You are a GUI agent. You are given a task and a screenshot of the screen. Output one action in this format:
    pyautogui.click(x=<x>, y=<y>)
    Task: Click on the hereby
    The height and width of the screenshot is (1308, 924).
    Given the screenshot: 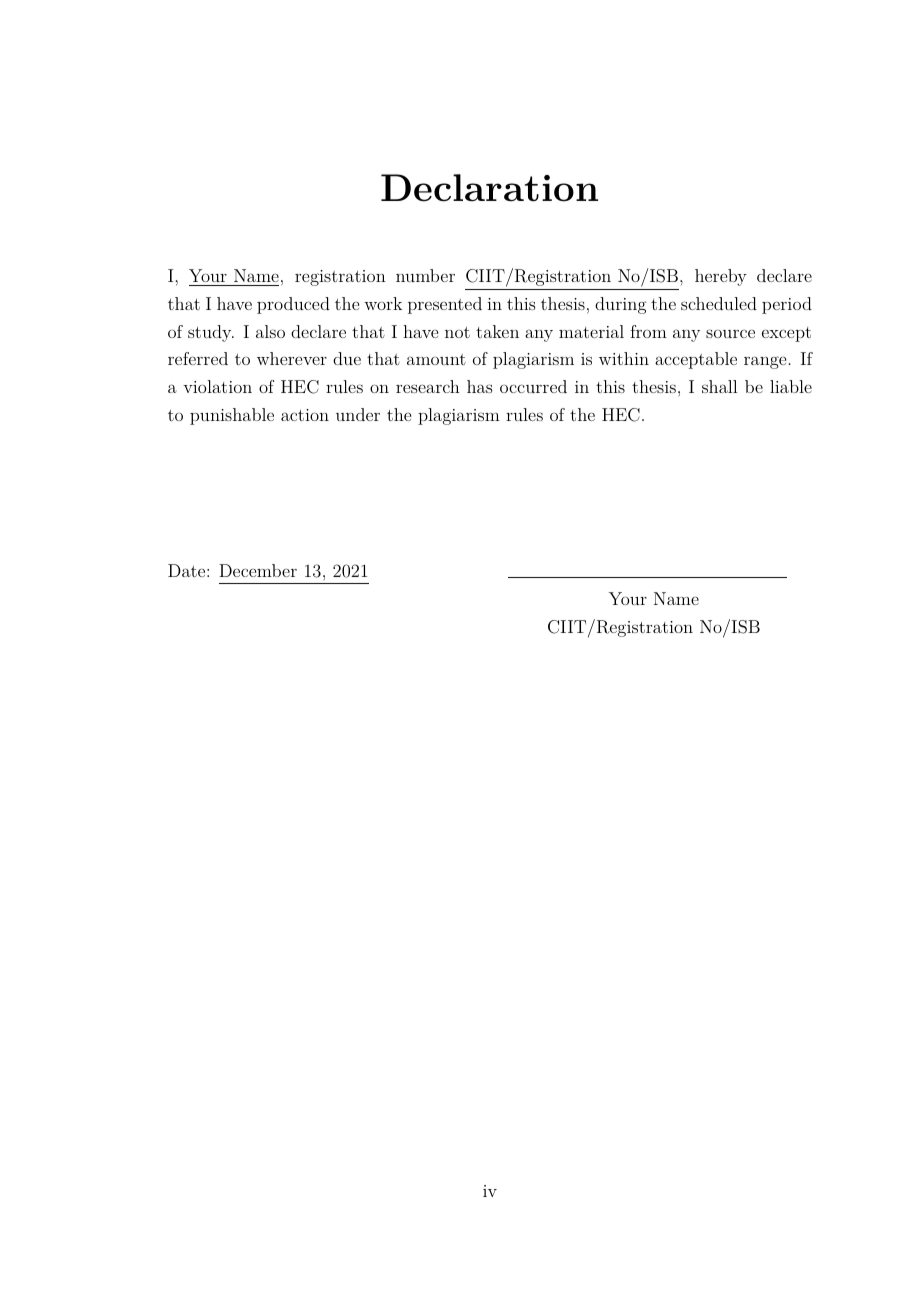 What is the action you would take?
    pyautogui.click(x=721, y=277)
